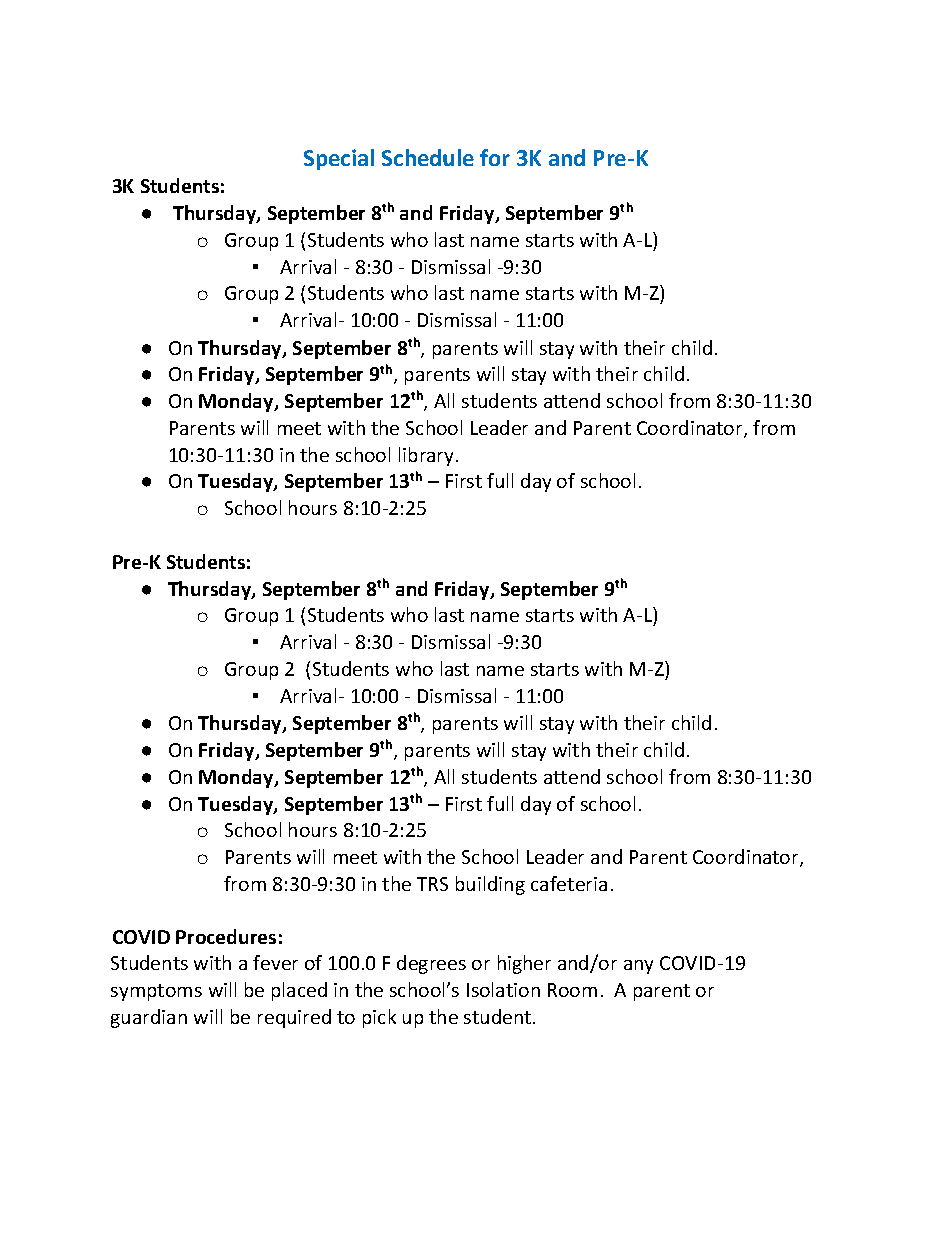 The image size is (952, 1233). I want to click on Special, so click(339, 159).
